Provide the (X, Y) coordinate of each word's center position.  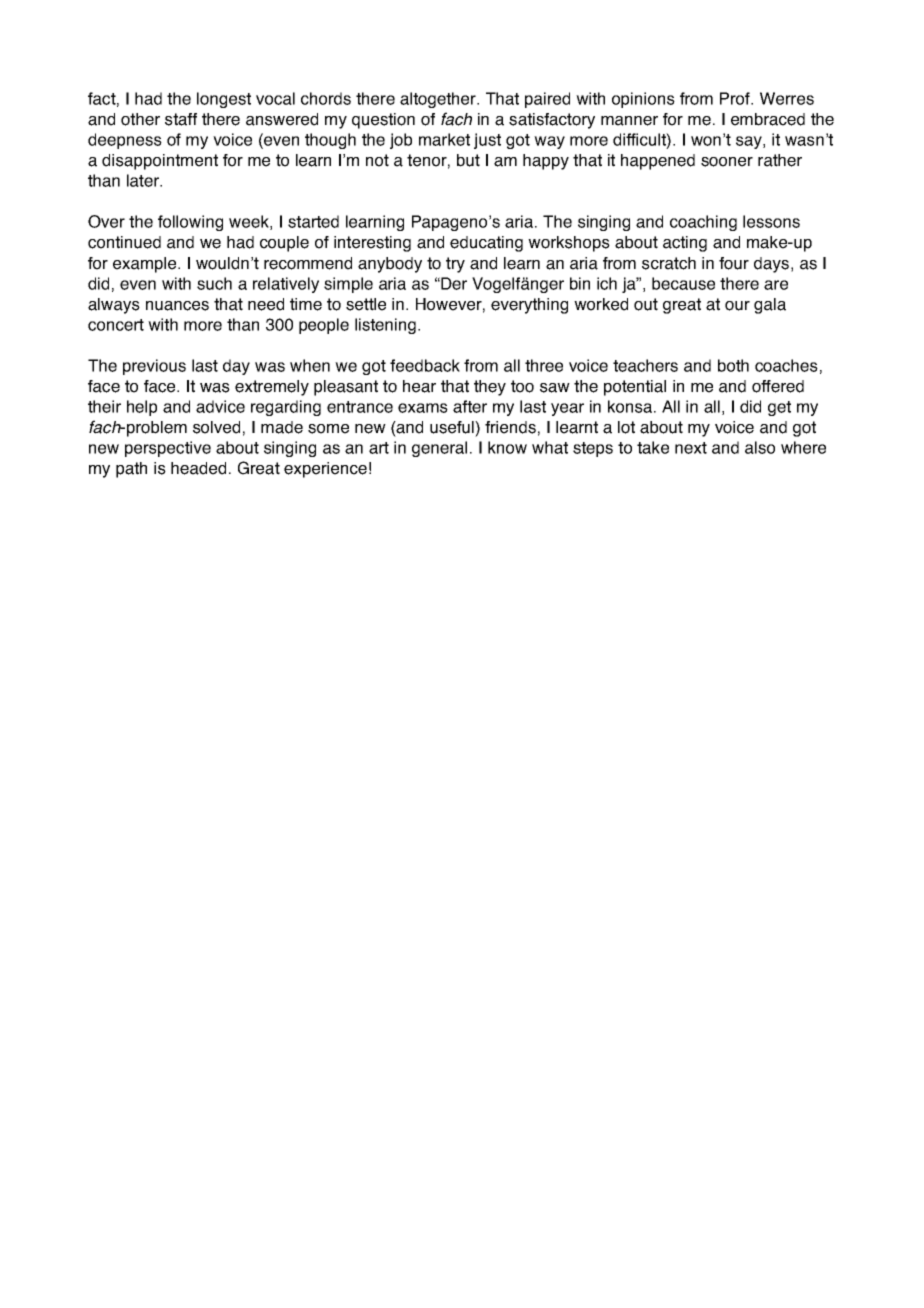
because (683, 283)
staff (181, 119)
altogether (439, 100)
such (214, 283)
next (691, 448)
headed (198, 468)
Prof (736, 98)
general (439, 449)
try (455, 265)
